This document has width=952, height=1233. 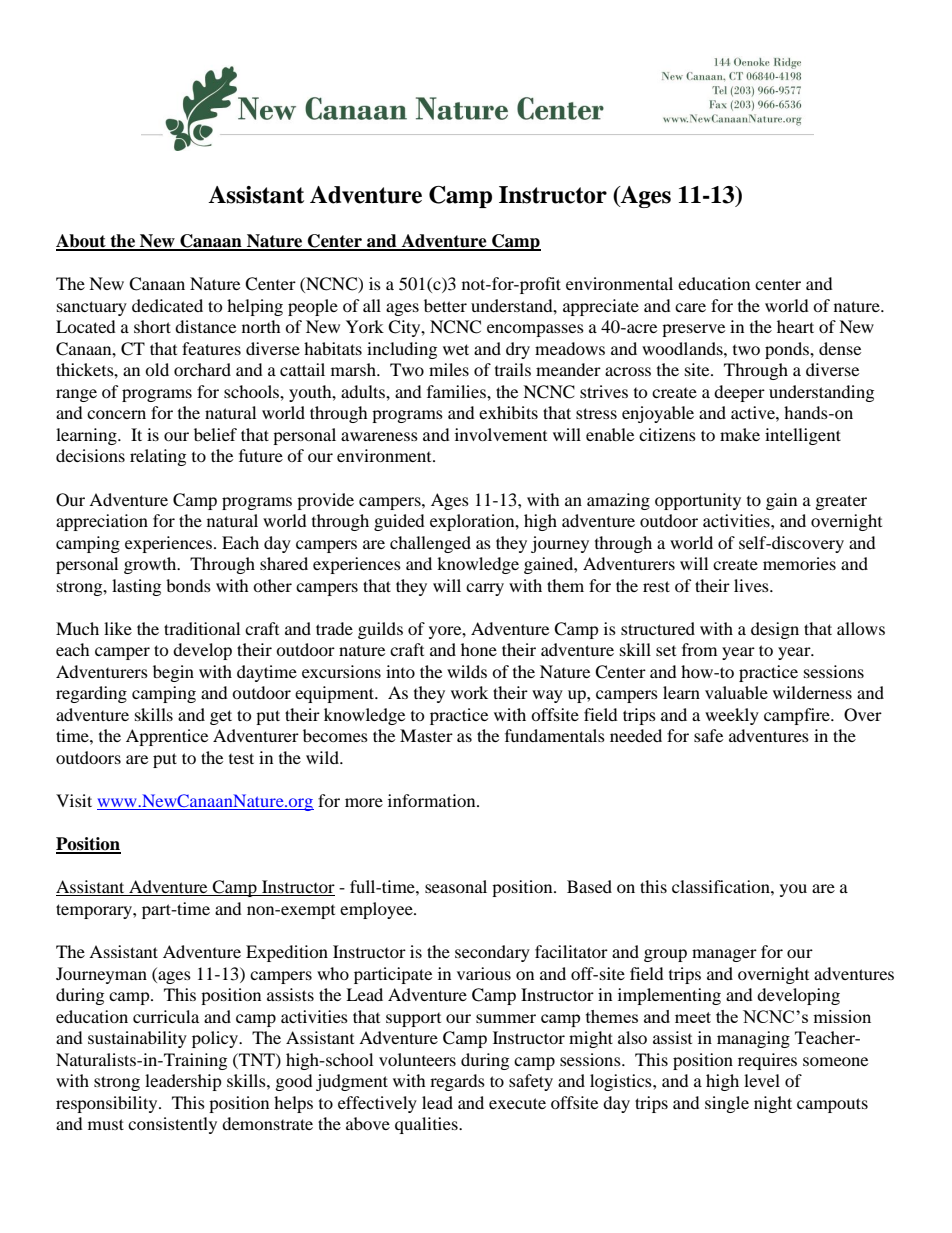 I want to click on dedicated, so click(x=167, y=305).
